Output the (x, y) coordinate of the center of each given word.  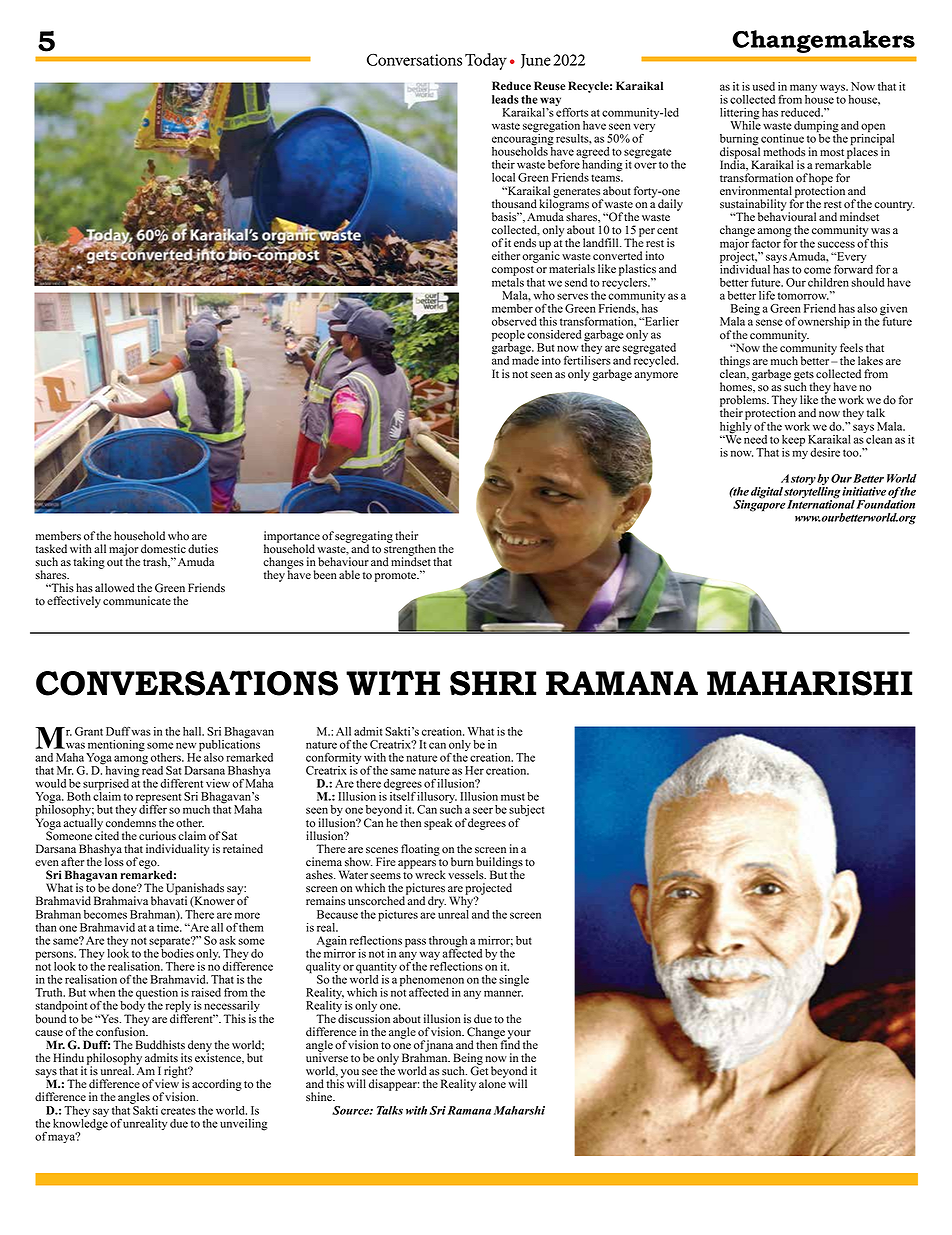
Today (486, 61)
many (803, 90)
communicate (137, 601)
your (518, 1035)
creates (178, 1111)
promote (396, 577)
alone (492, 1083)
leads (505, 99)
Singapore (759, 505)
